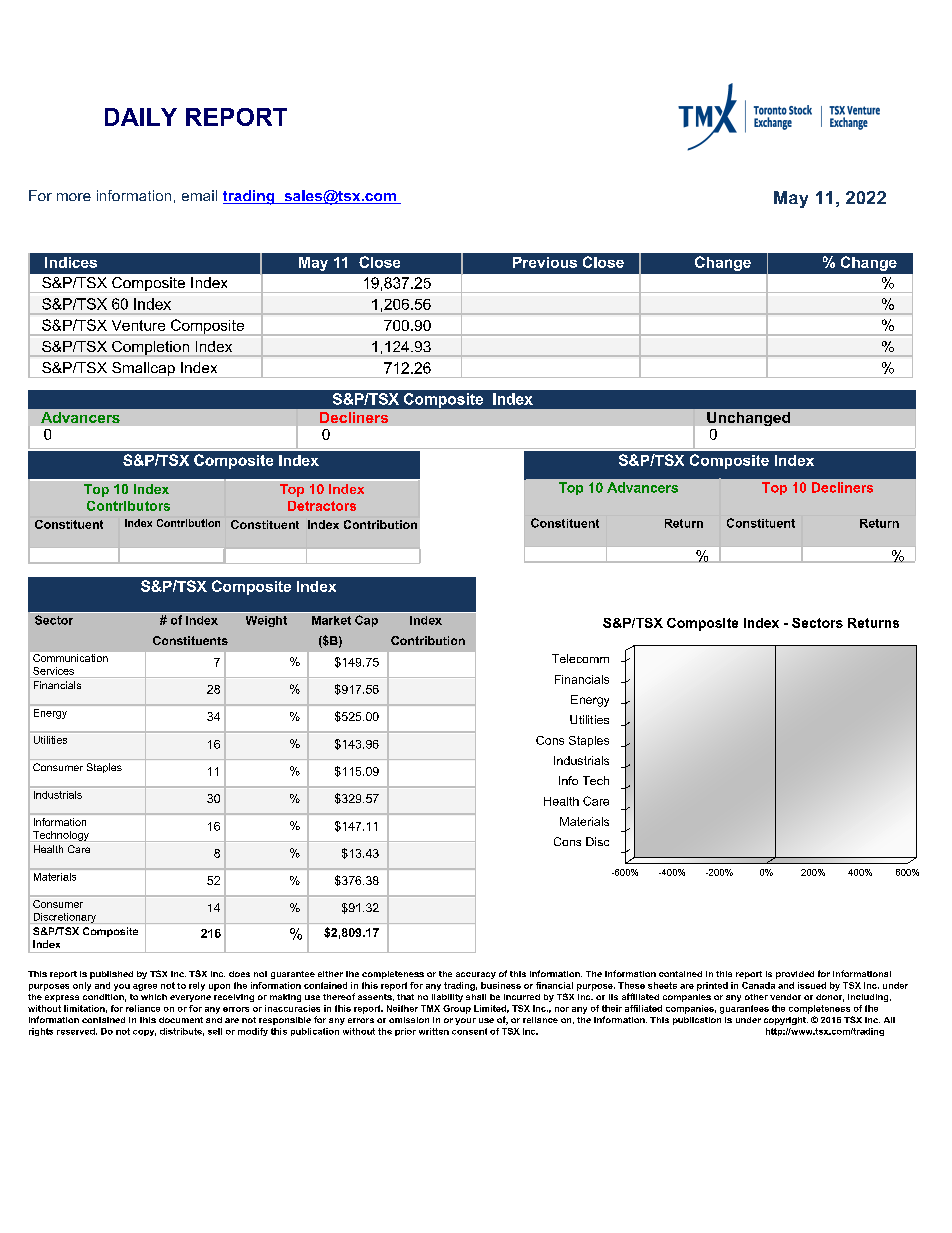 Image resolution: width=952 pixels, height=1233 pixels. I want to click on provided, so click(795, 975).
